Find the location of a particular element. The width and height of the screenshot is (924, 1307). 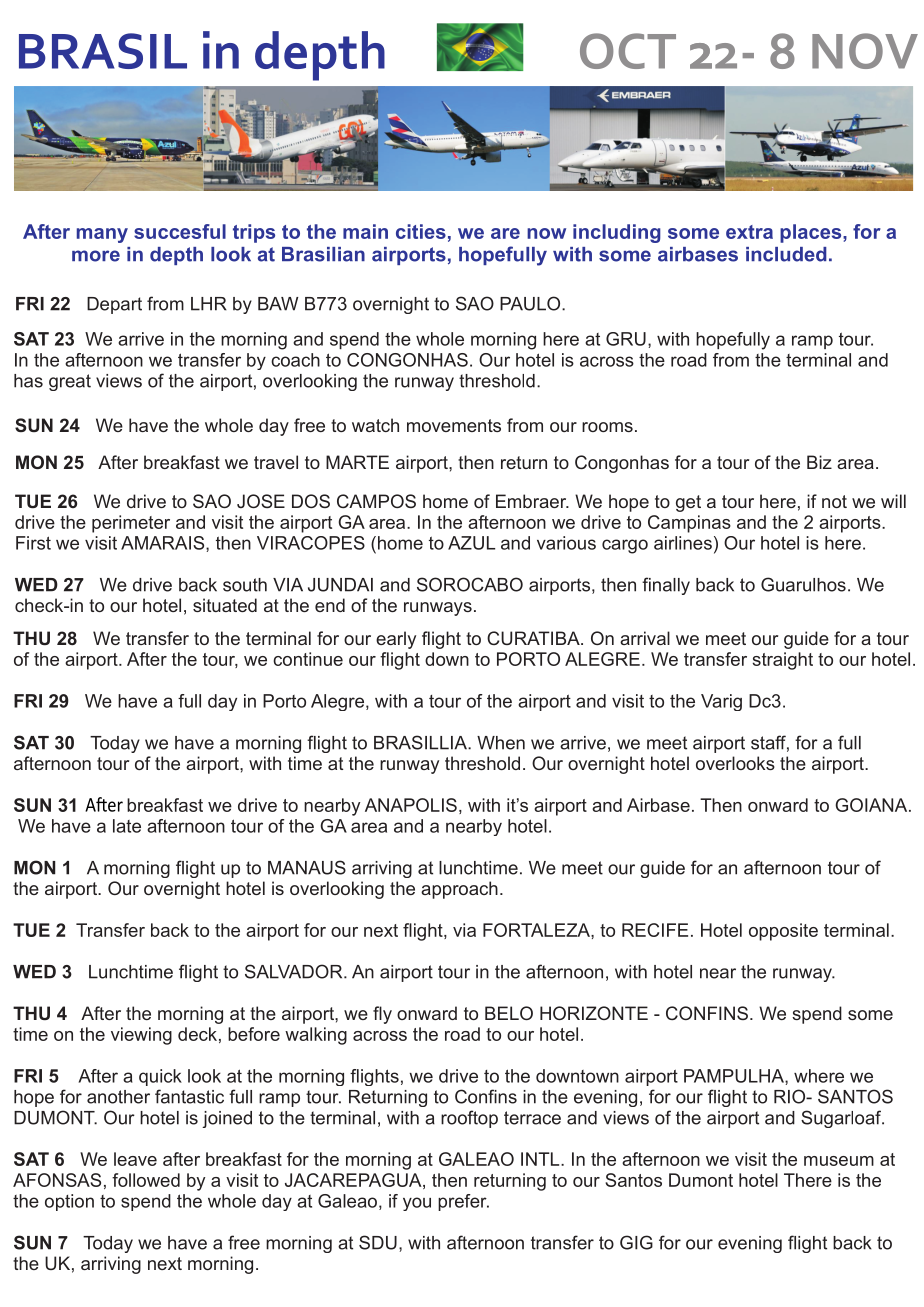

late is located at coordinates (127, 826).
